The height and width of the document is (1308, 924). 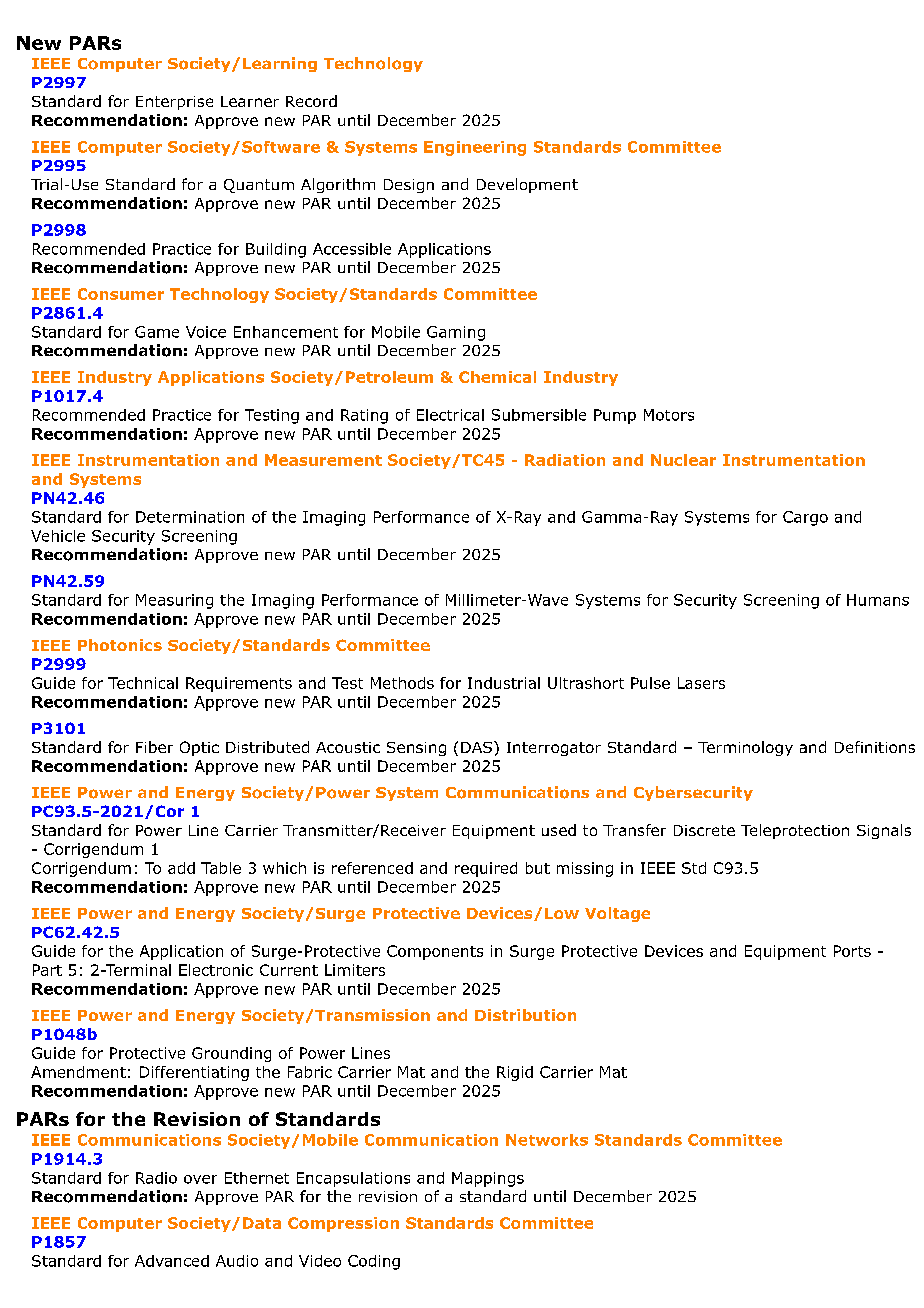 What do you see at coordinates (476, 747) in the document?
I see `DAS` at bounding box center [476, 747].
